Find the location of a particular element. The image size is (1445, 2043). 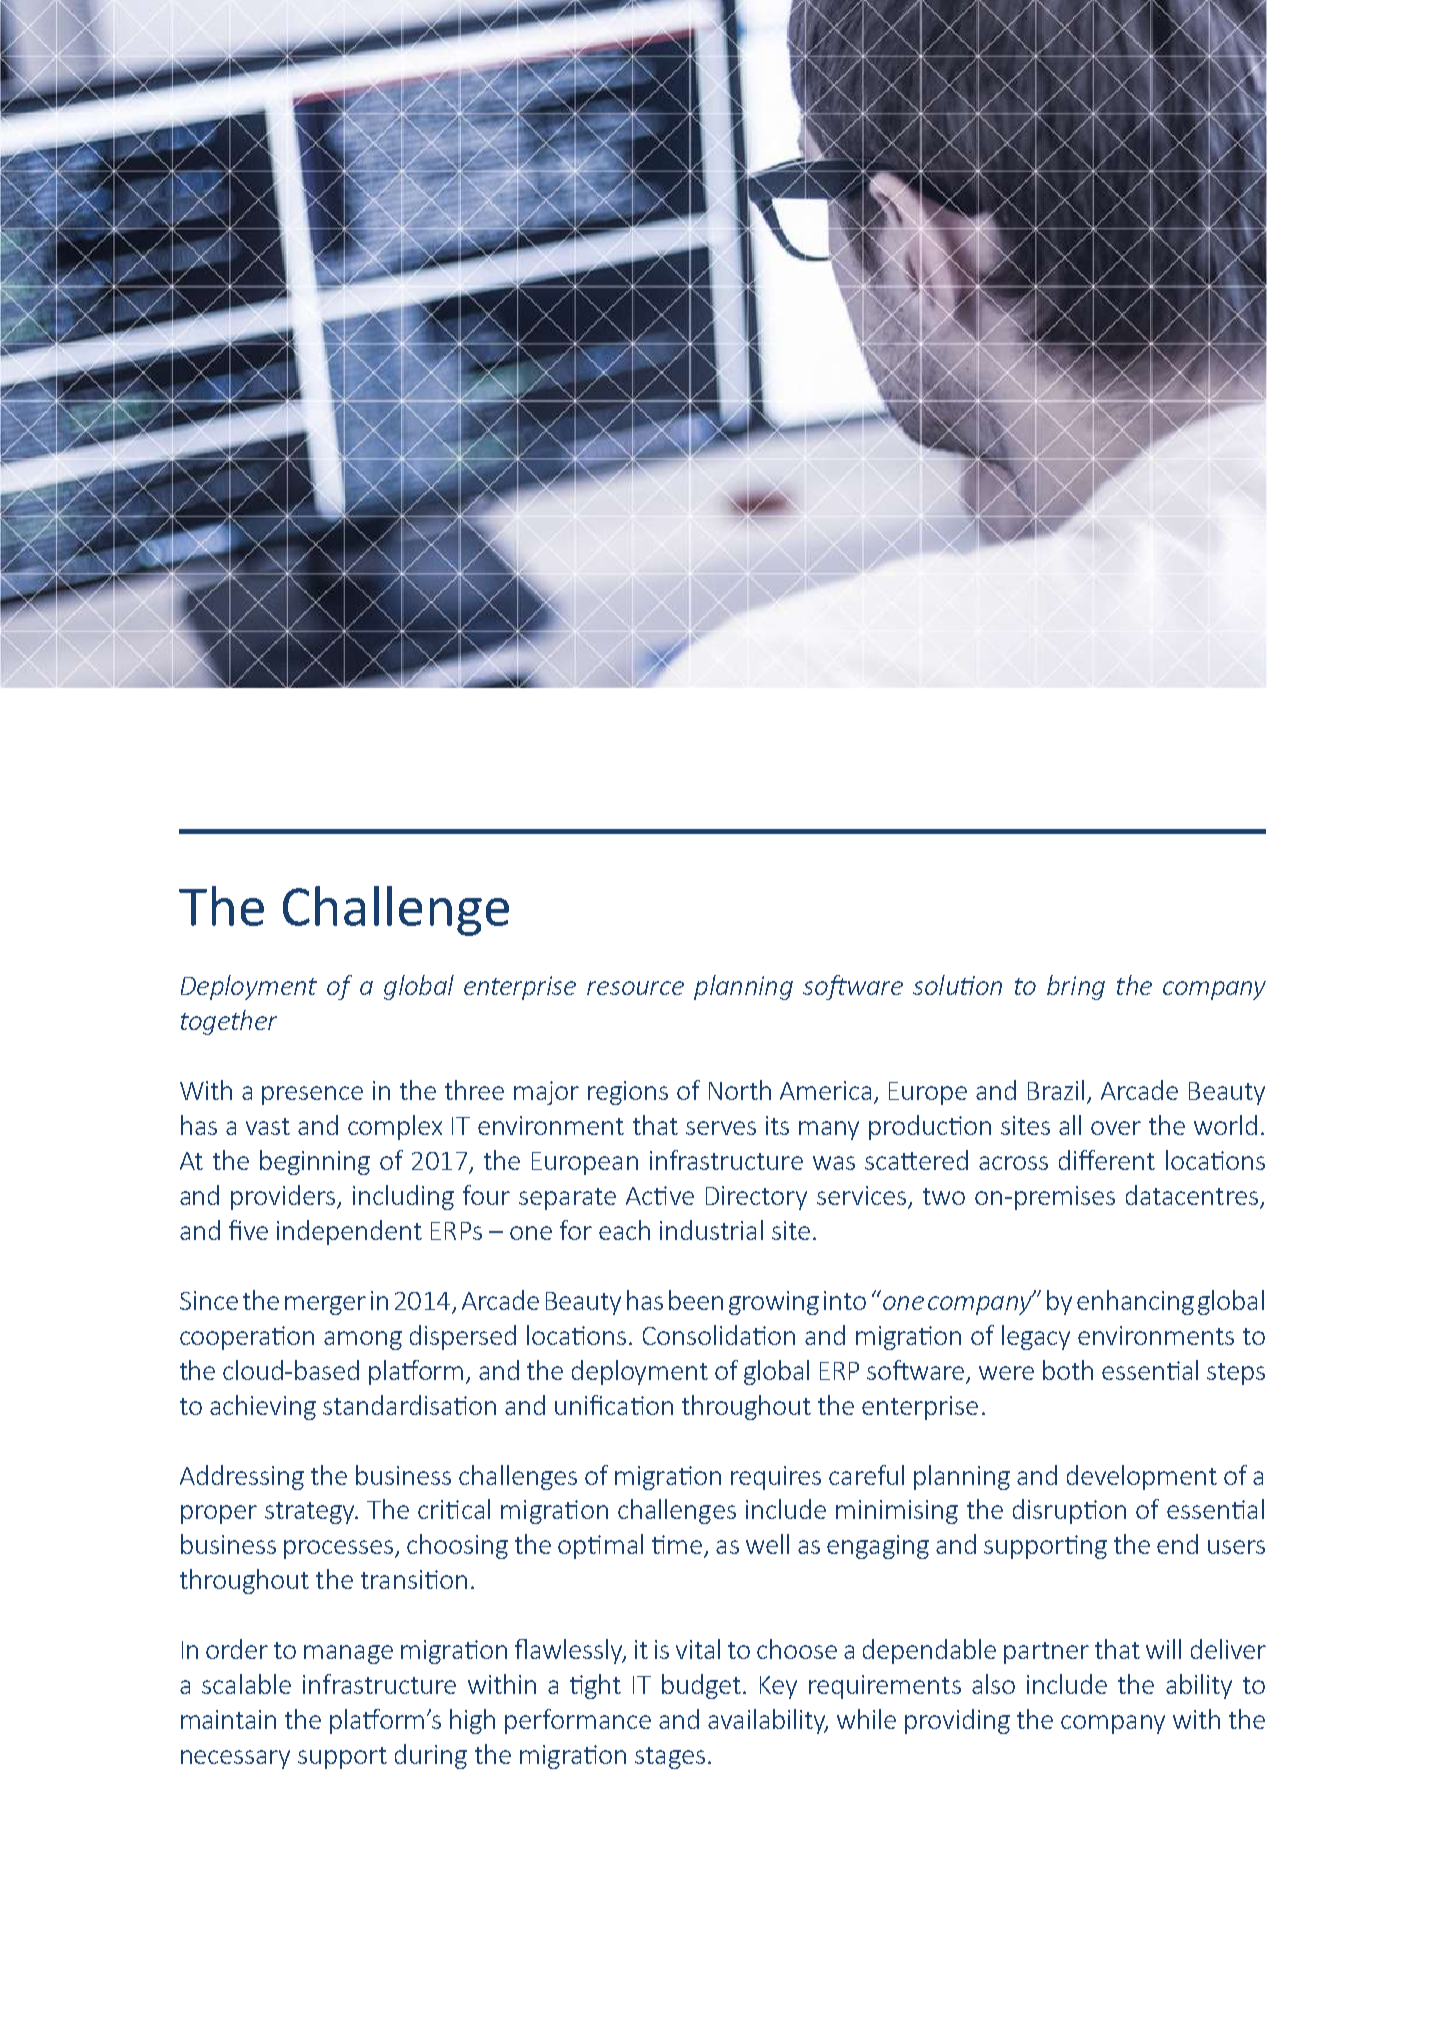

enhancing is located at coordinates (1135, 1302).
